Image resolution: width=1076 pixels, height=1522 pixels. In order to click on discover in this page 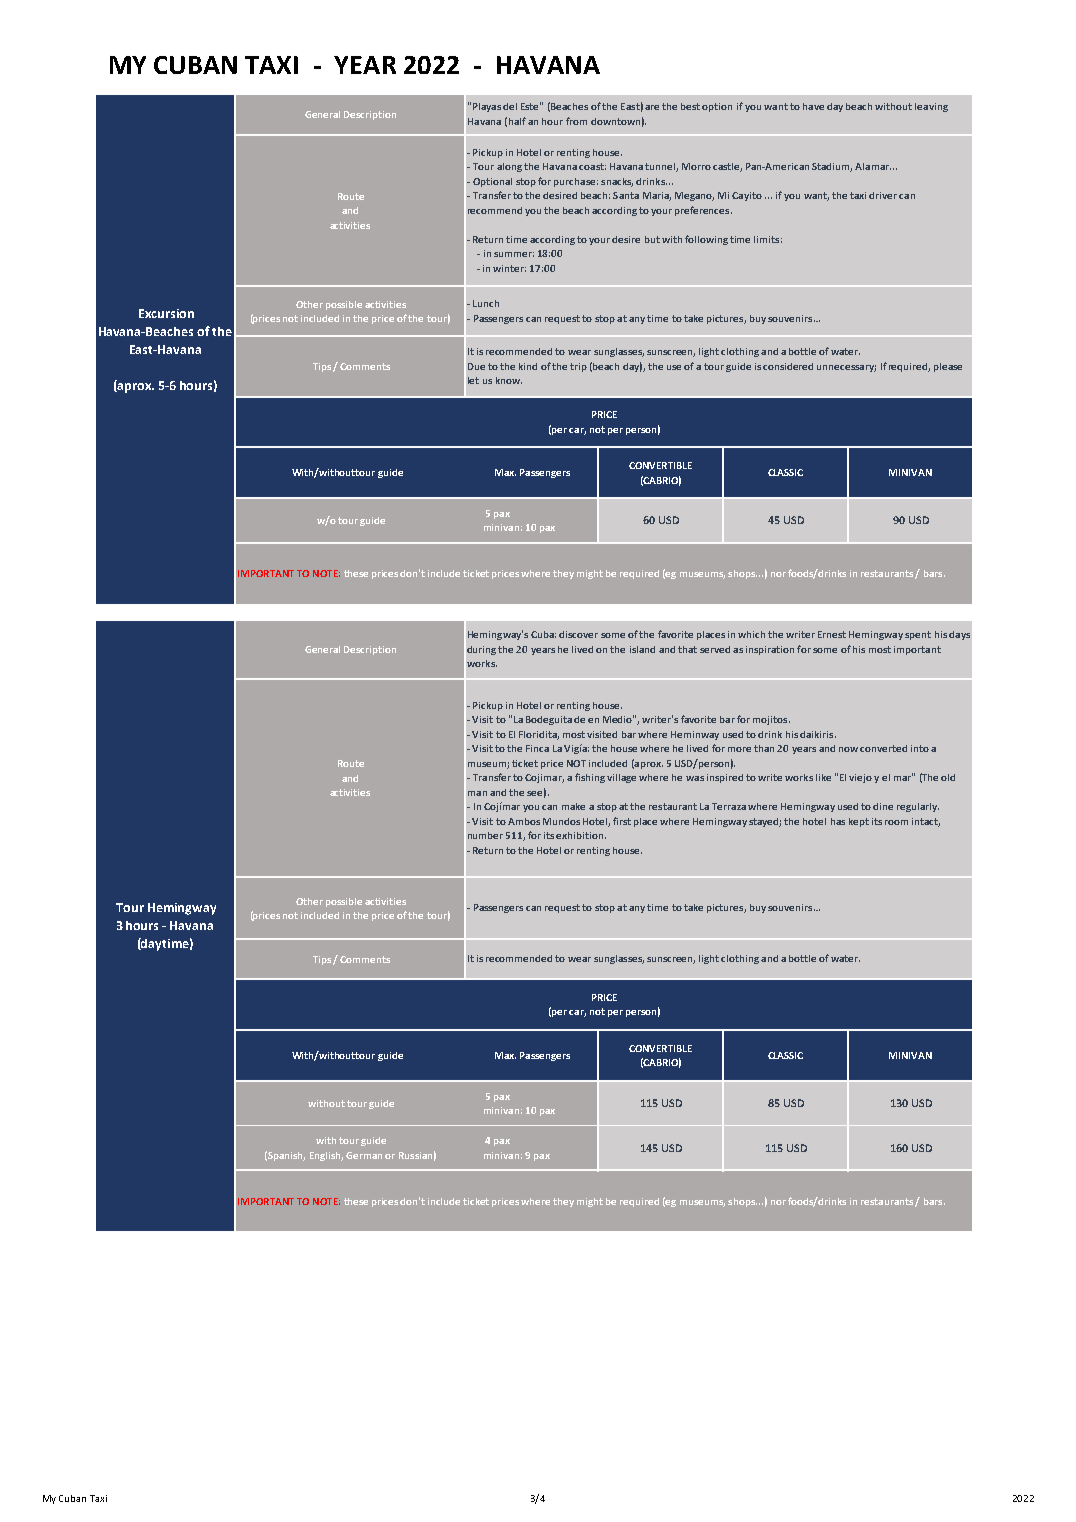, I will do `click(578, 634)`.
